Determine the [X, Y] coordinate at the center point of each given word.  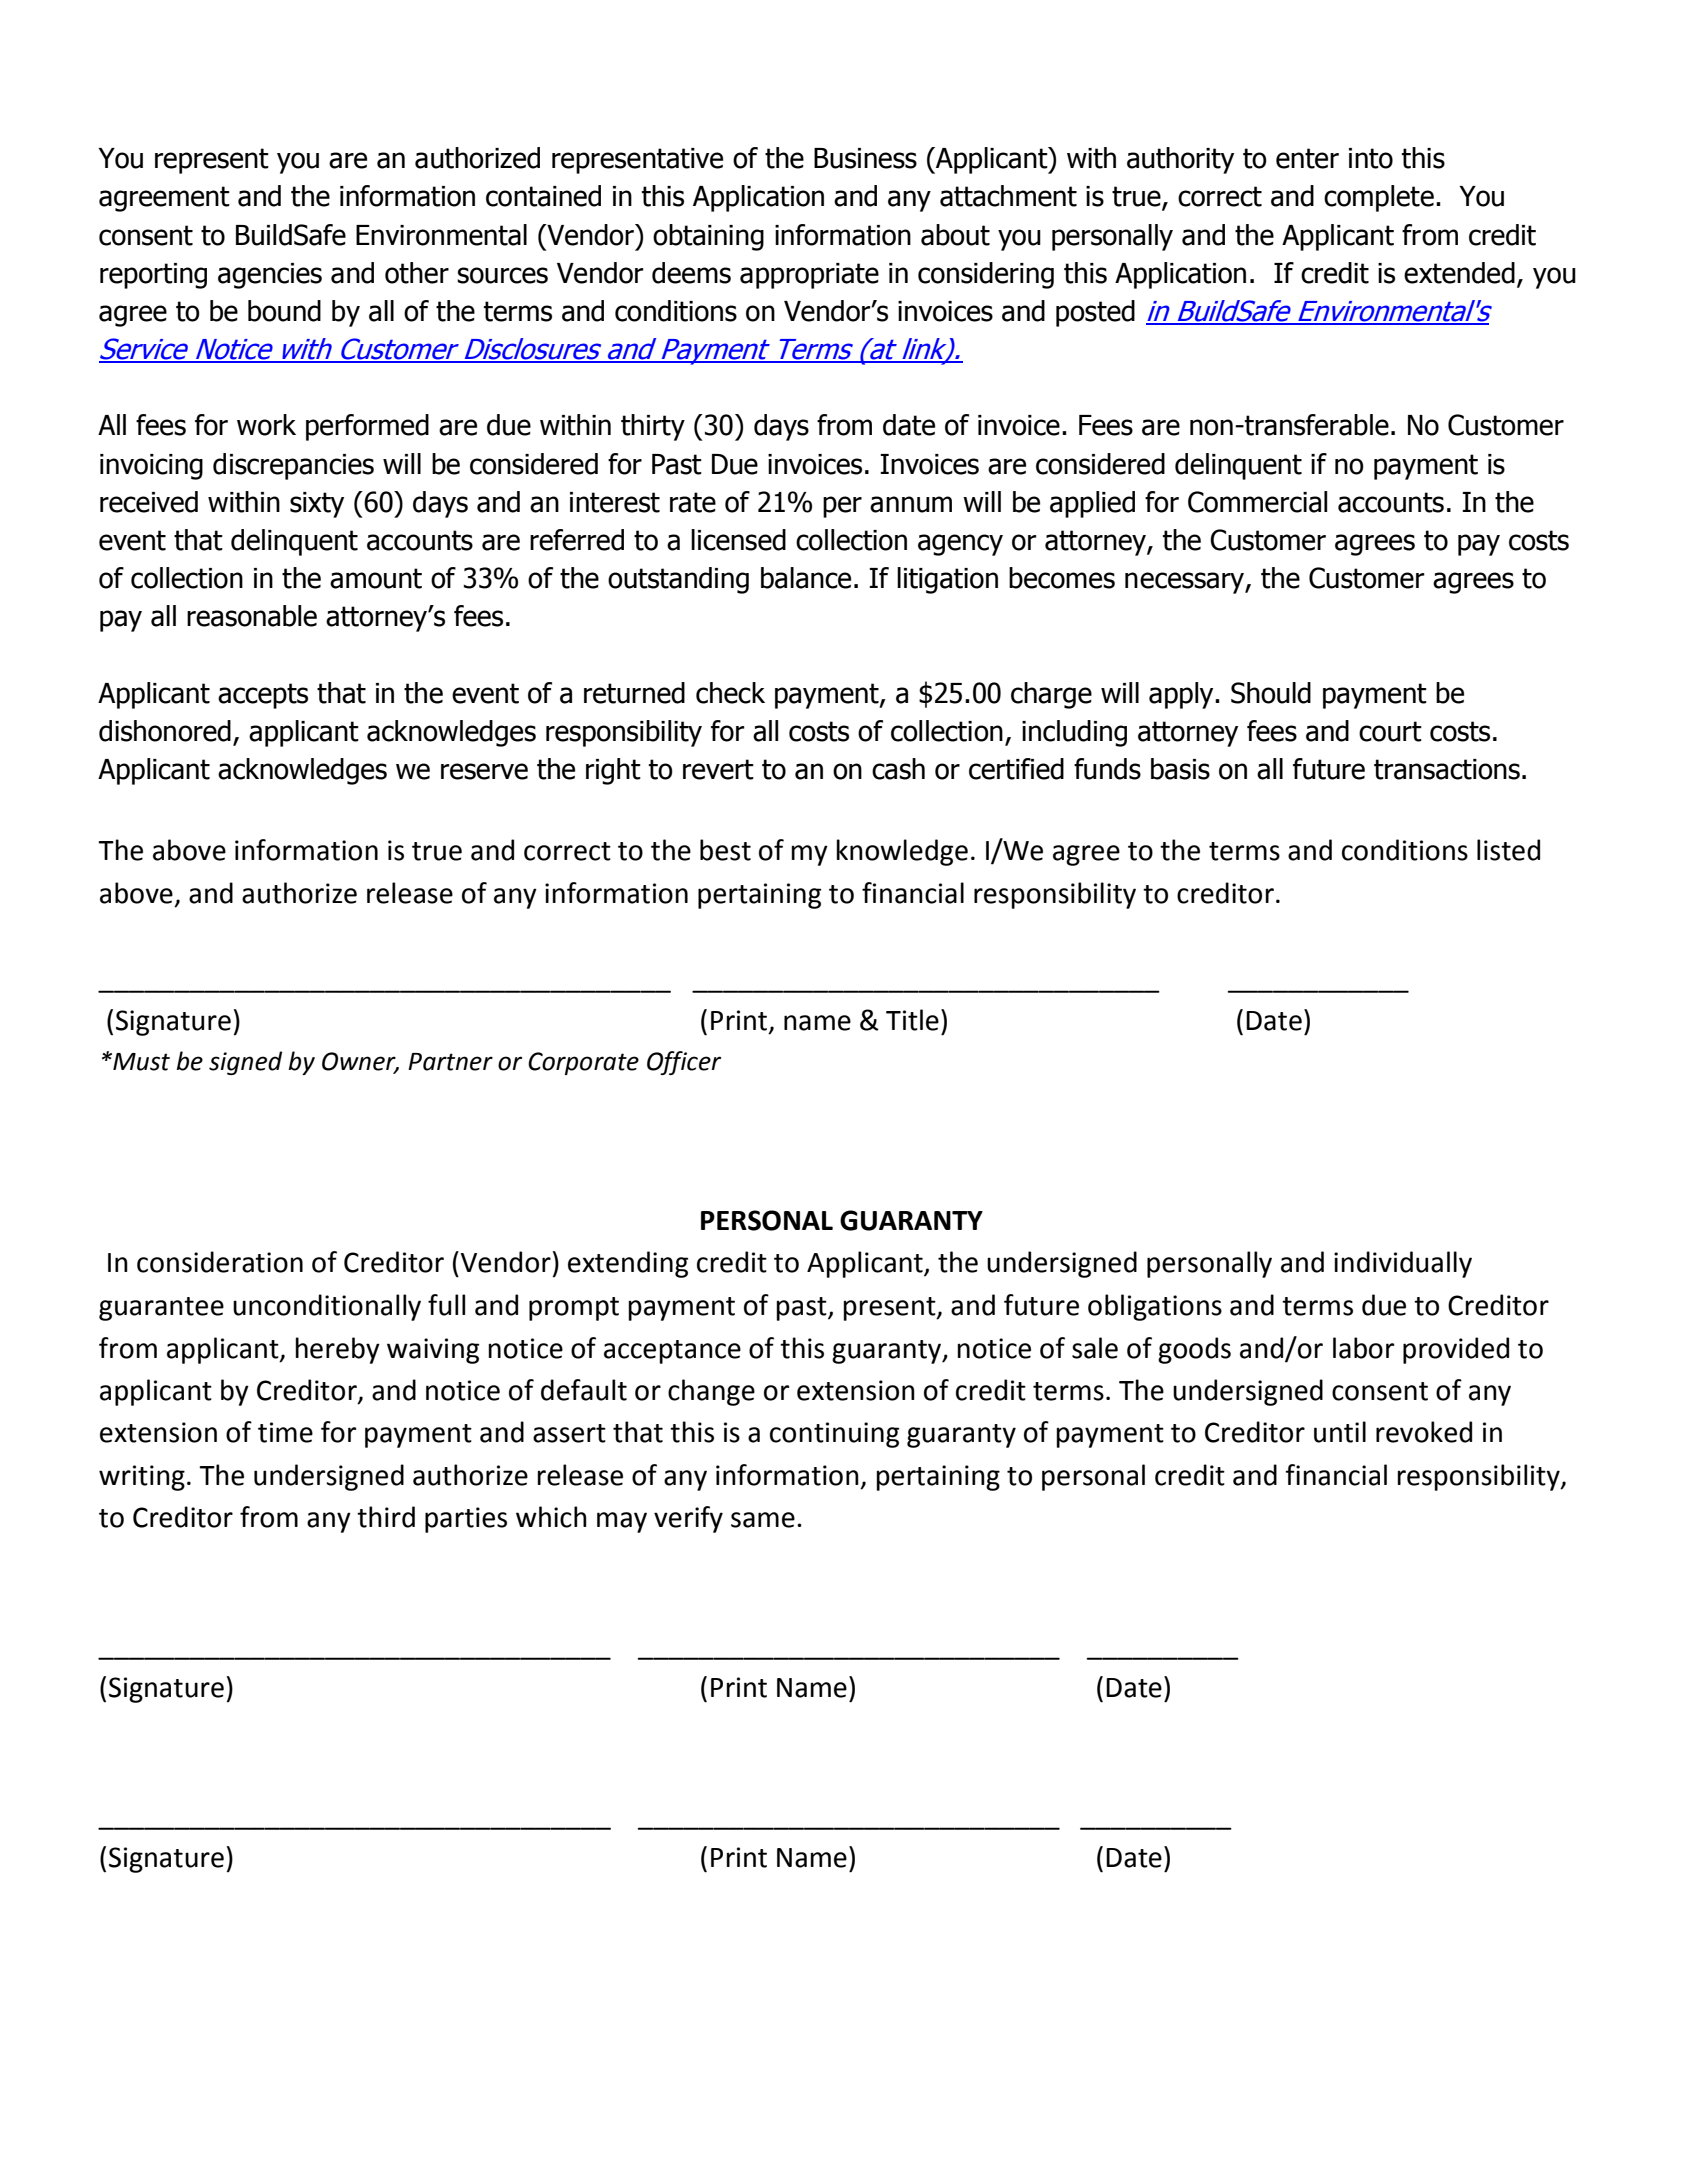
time [285, 1432]
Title [912, 1020]
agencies [270, 276]
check [730, 693]
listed [1508, 850]
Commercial [1257, 502]
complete [1379, 198]
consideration [220, 1262]
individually [1403, 1264]
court [1390, 731]
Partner [450, 1062]
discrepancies [293, 466]
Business [865, 158]
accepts [263, 696]
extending [628, 1264]
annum [911, 504]
